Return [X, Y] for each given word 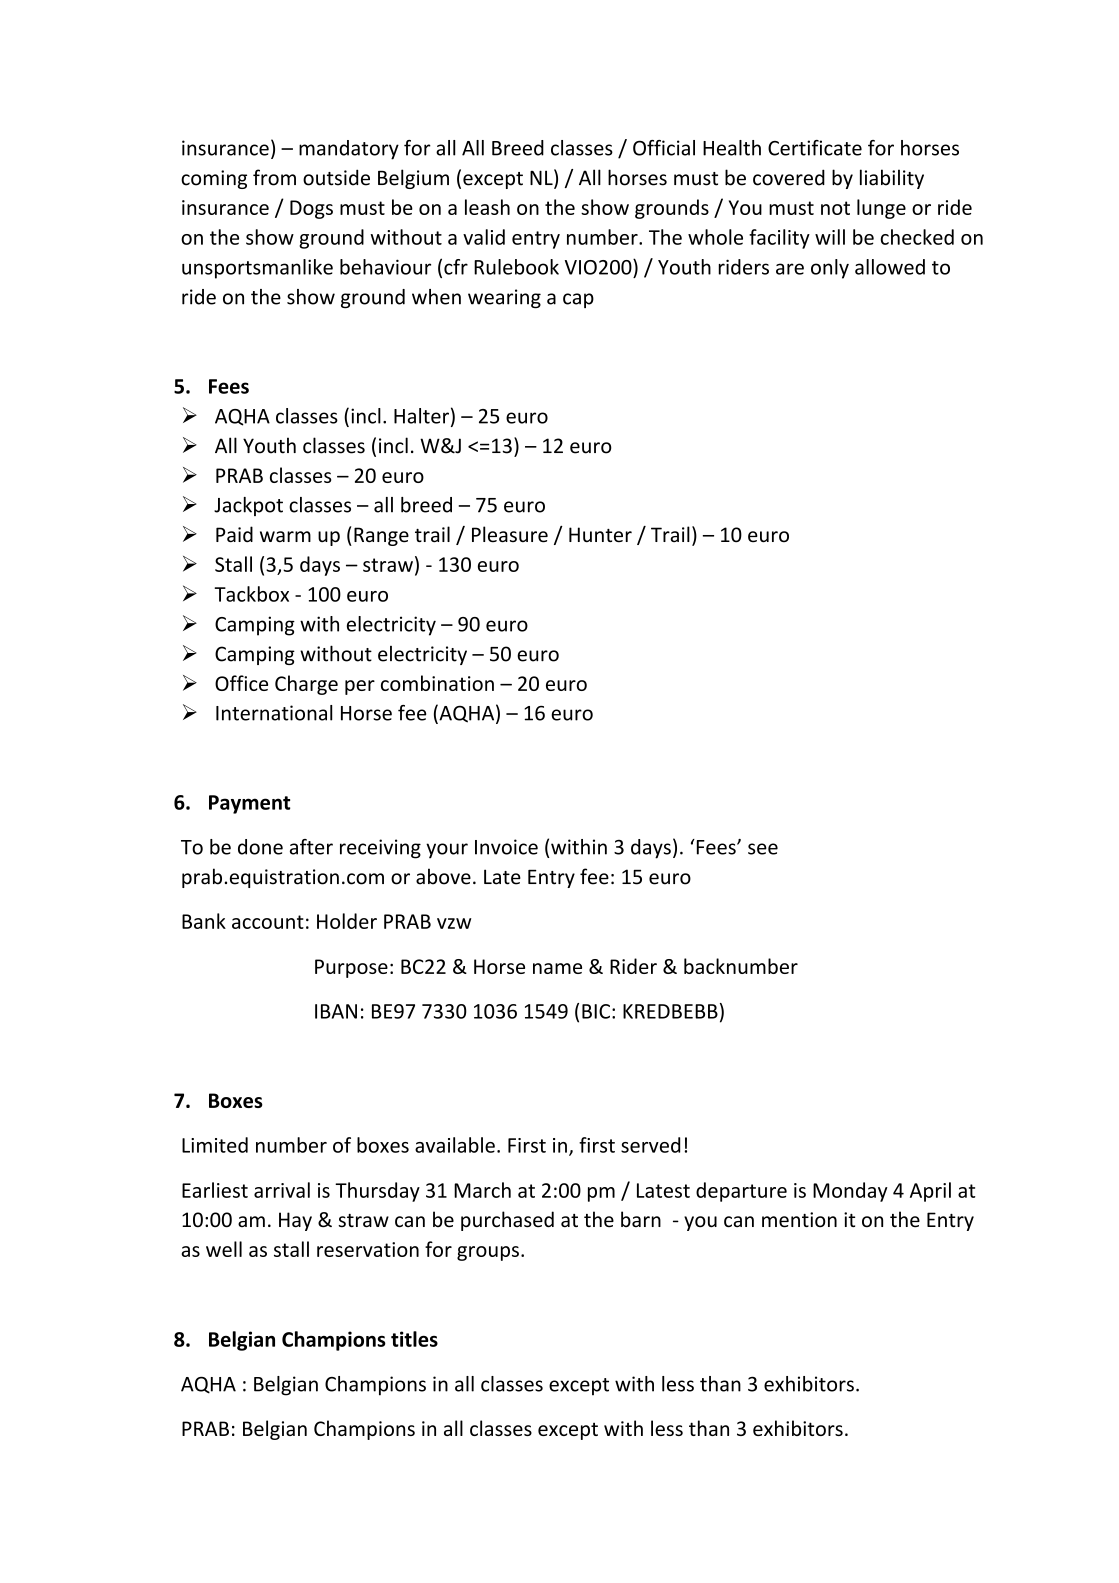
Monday [850, 1192]
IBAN [336, 1011]
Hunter [600, 535]
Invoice [506, 847]
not [835, 208]
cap [578, 300]
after [311, 847]
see [763, 849]
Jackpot [248, 506]
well [224, 1249]
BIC [596, 1011]
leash [487, 207]
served [650, 1145]
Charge [306, 685]
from [274, 177]
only [830, 269]
